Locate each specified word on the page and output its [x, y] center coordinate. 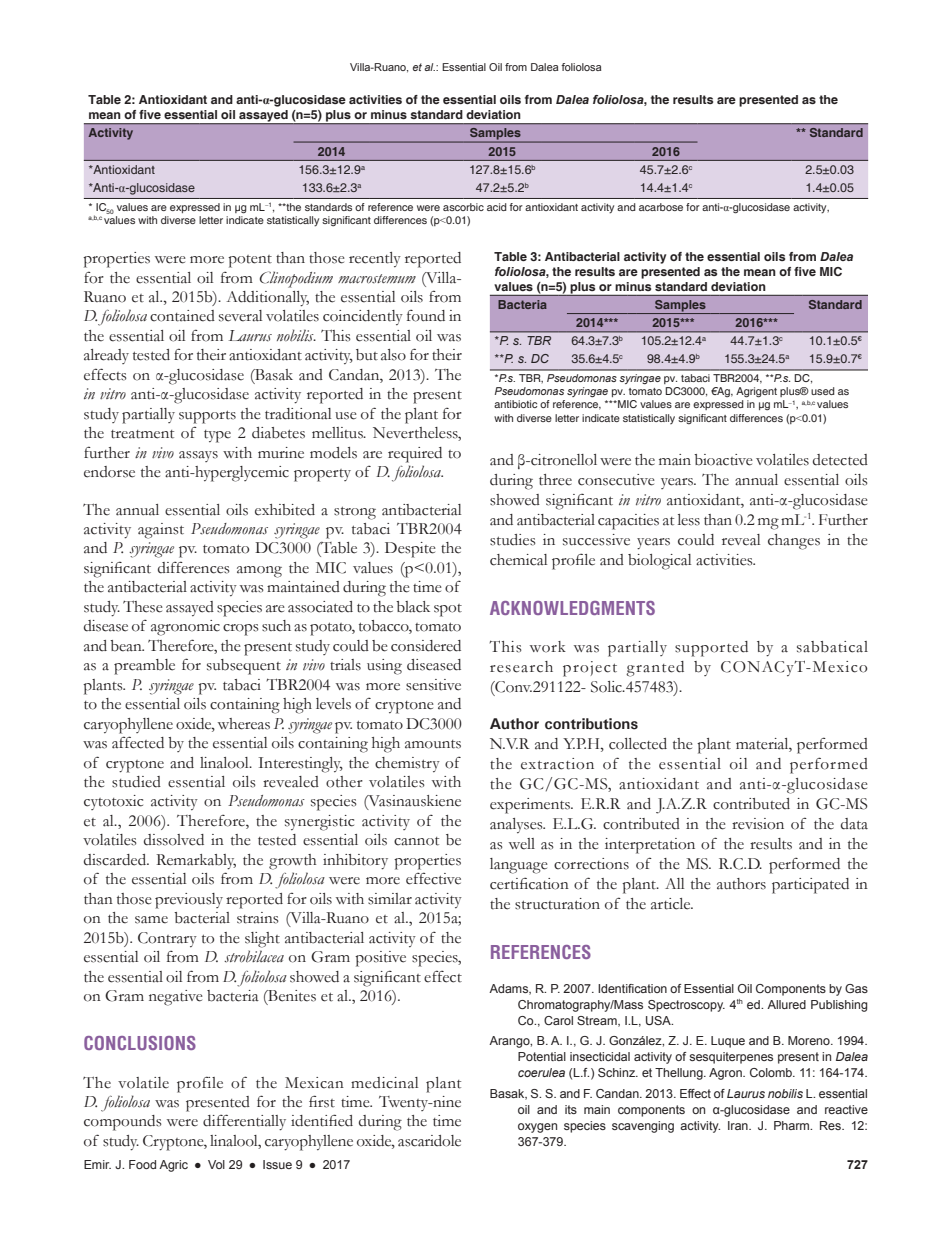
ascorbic [463, 207]
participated [810, 886]
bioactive [723, 460]
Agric [173, 1166]
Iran [739, 1125]
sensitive [433, 685]
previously [189, 901]
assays [198, 456]
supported [711, 649]
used [823, 391]
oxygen [537, 1128]
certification [529, 883]
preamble [144, 667]
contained [182, 316]
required [415, 455]
